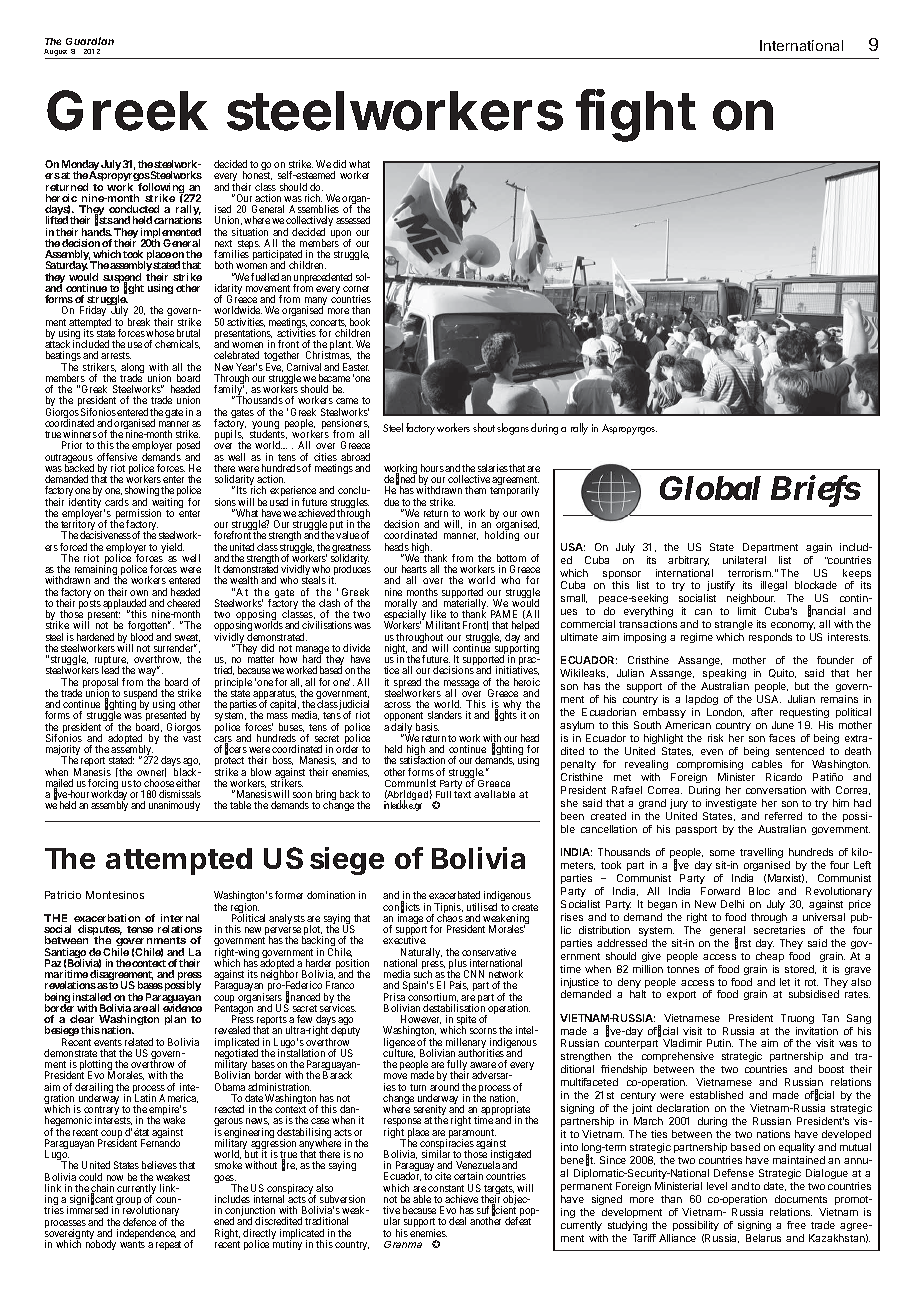 This image has width=924, height=1289. I want to click on responds, so click(770, 638).
